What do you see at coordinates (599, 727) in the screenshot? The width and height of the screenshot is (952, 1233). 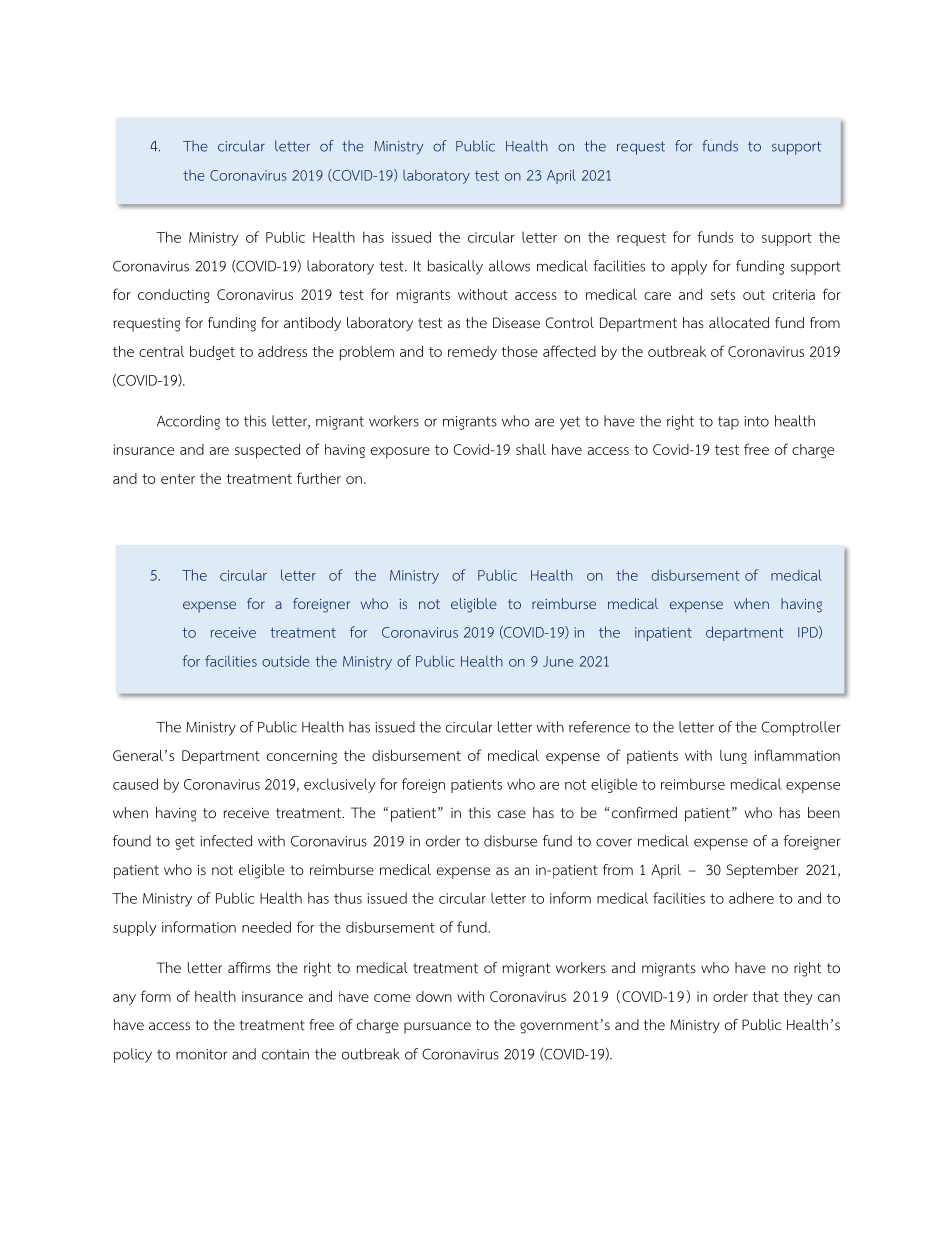 I see `reference` at bounding box center [599, 727].
